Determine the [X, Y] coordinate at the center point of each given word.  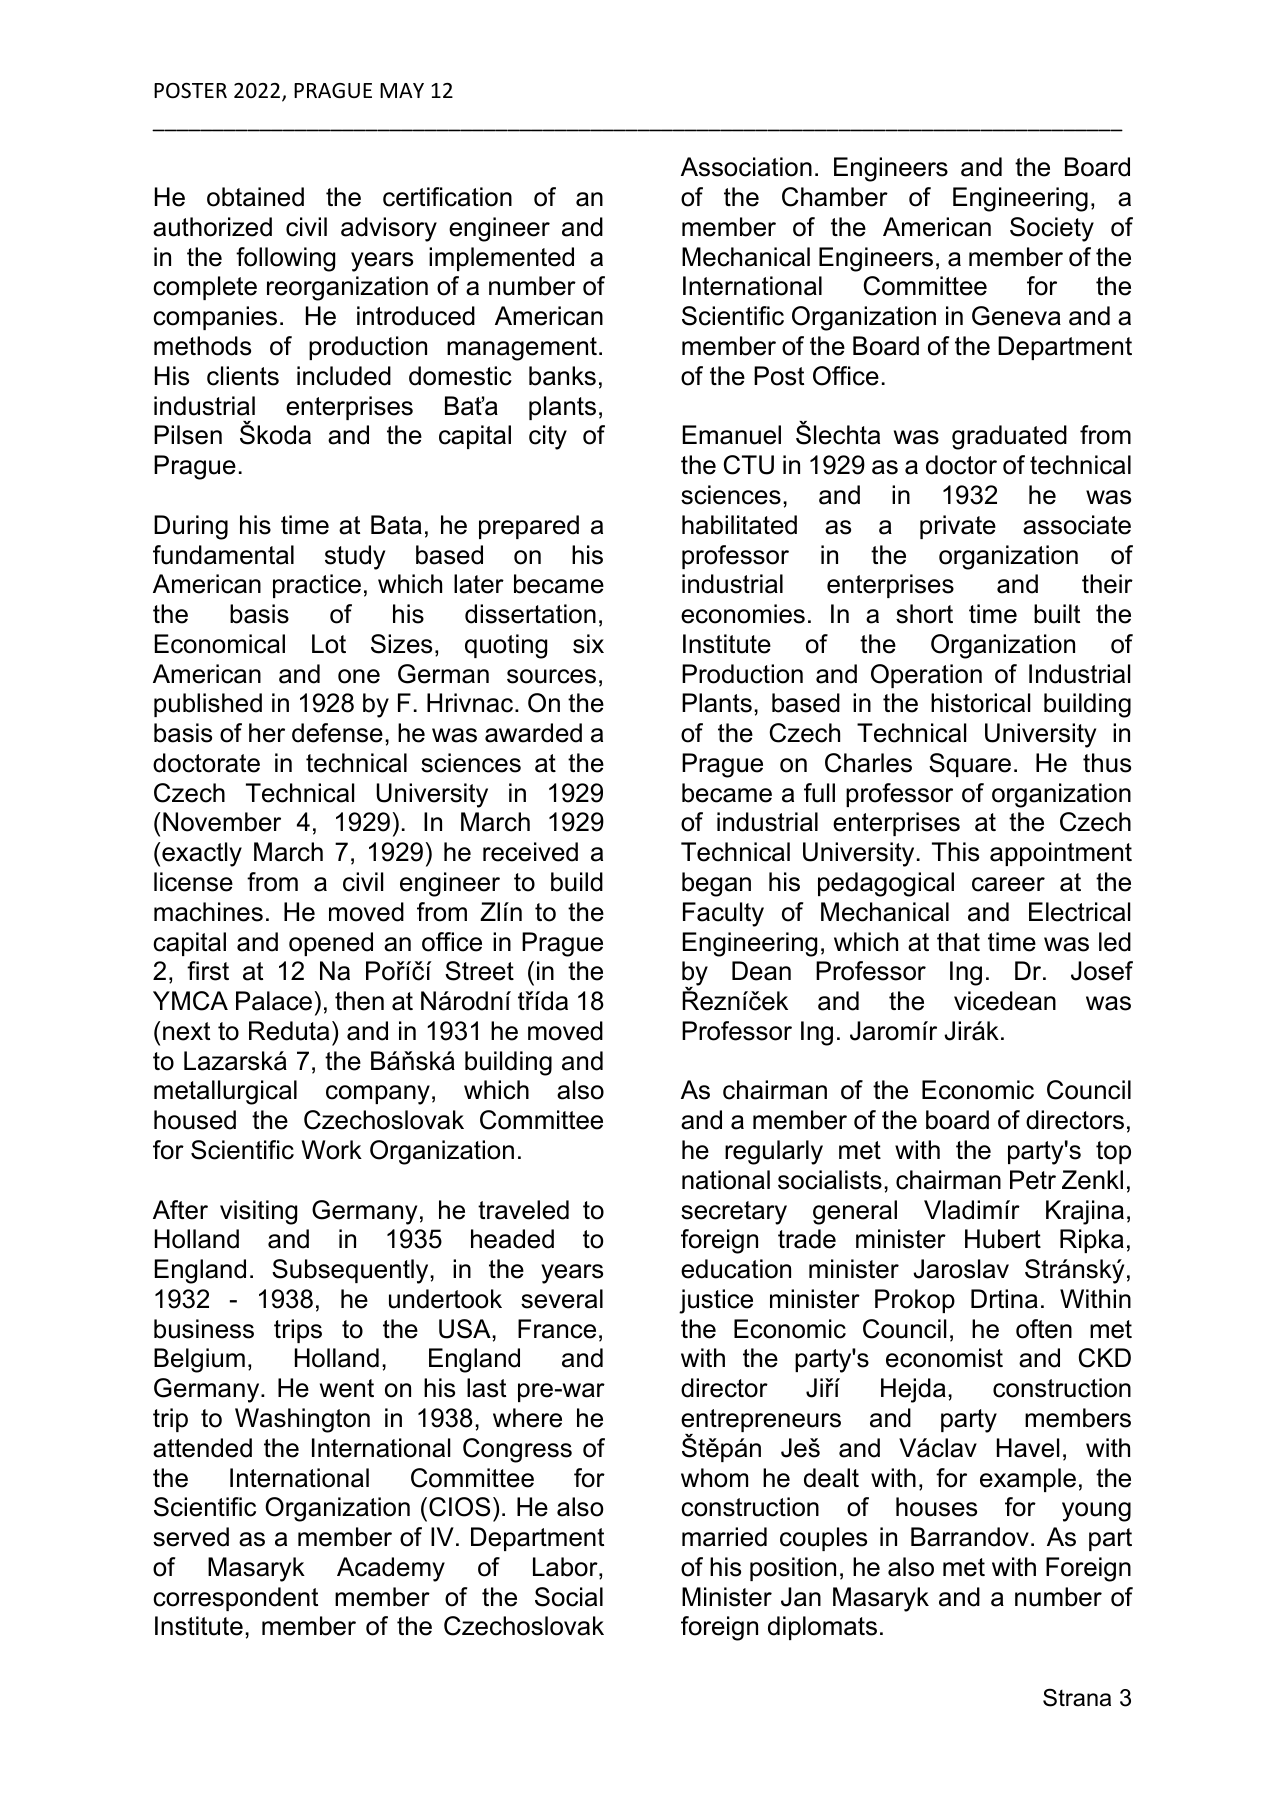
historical [980, 703]
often [1044, 1329]
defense [337, 733]
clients [243, 376]
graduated [1009, 437]
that [958, 942]
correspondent [235, 1599]
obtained [255, 197]
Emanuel [732, 435]
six [588, 644]
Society [1052, 229]
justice [716, 1301]
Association [746, 167]
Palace [274, 1001]
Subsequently [351, 1271]
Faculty [723, 914]
